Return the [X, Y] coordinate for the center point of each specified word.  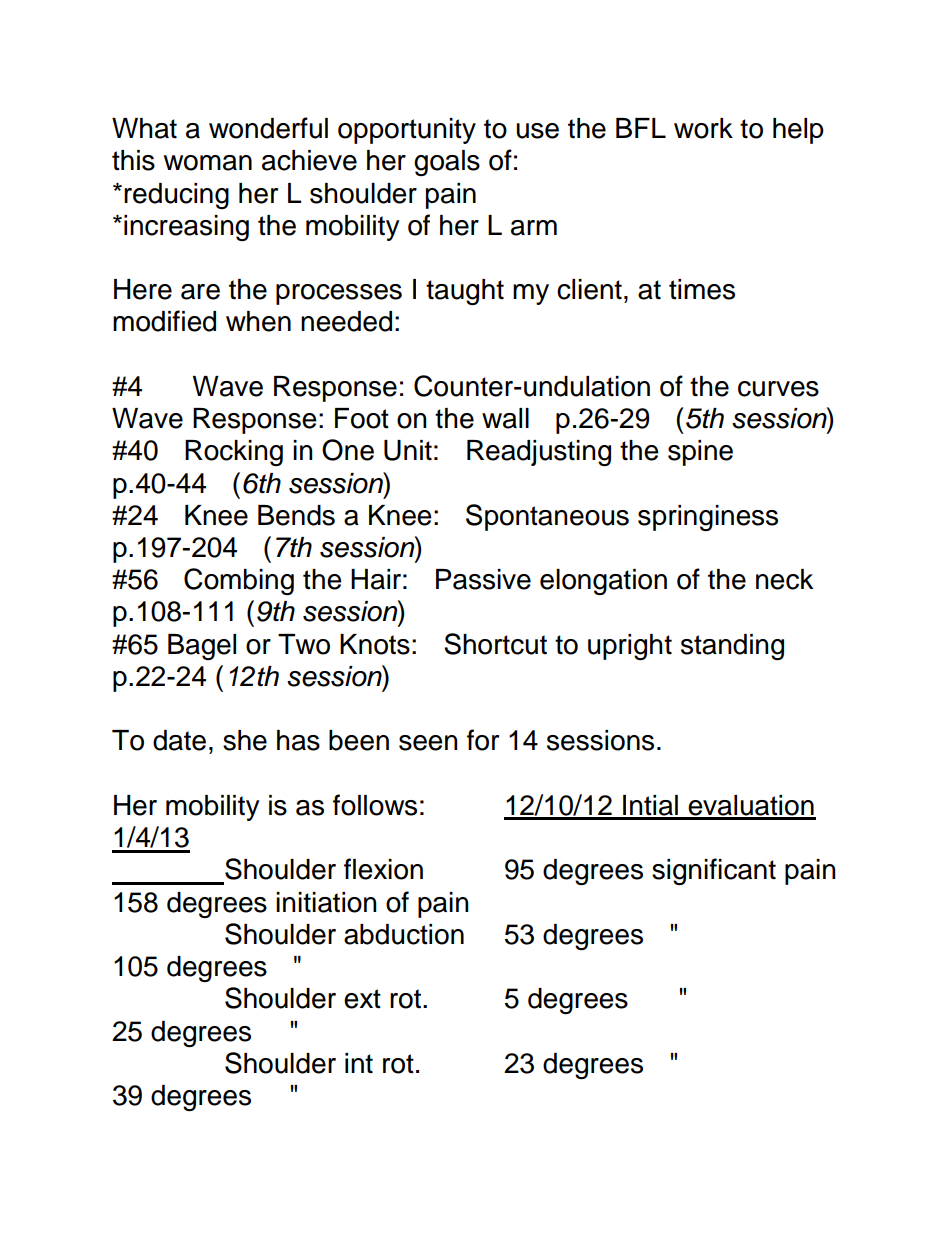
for [483, 740]
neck [784, 579]
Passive [483, 579]
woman [208, 163]
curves [778, 389]
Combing [239, 581]
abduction [404, 934]
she [245, 740]
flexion [383, 869]
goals [447, 163]
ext [362, 999]
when [258, 321]
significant [714, 871]
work [703, 128]
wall [505, 418]
